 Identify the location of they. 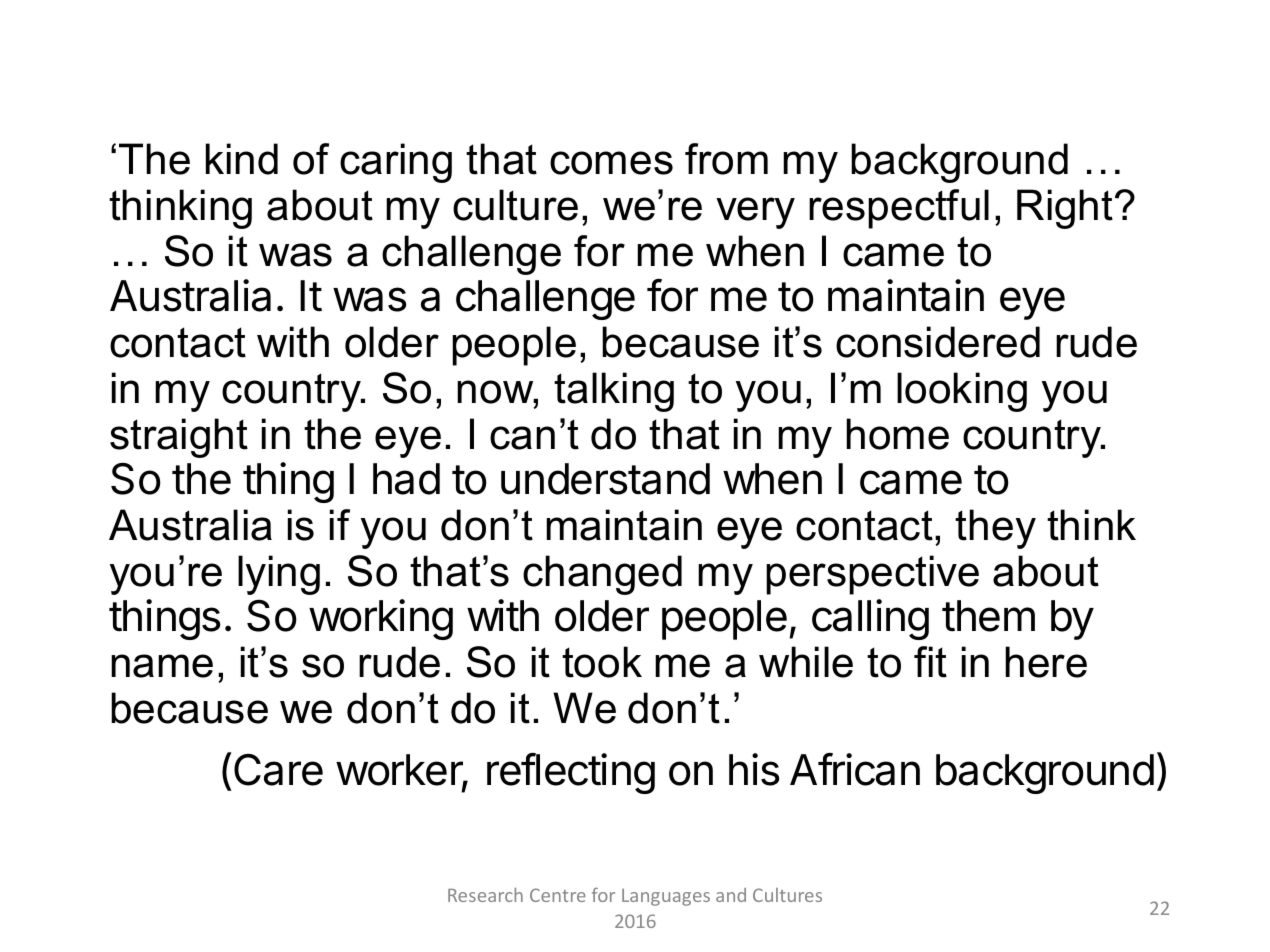
(995, 529).
